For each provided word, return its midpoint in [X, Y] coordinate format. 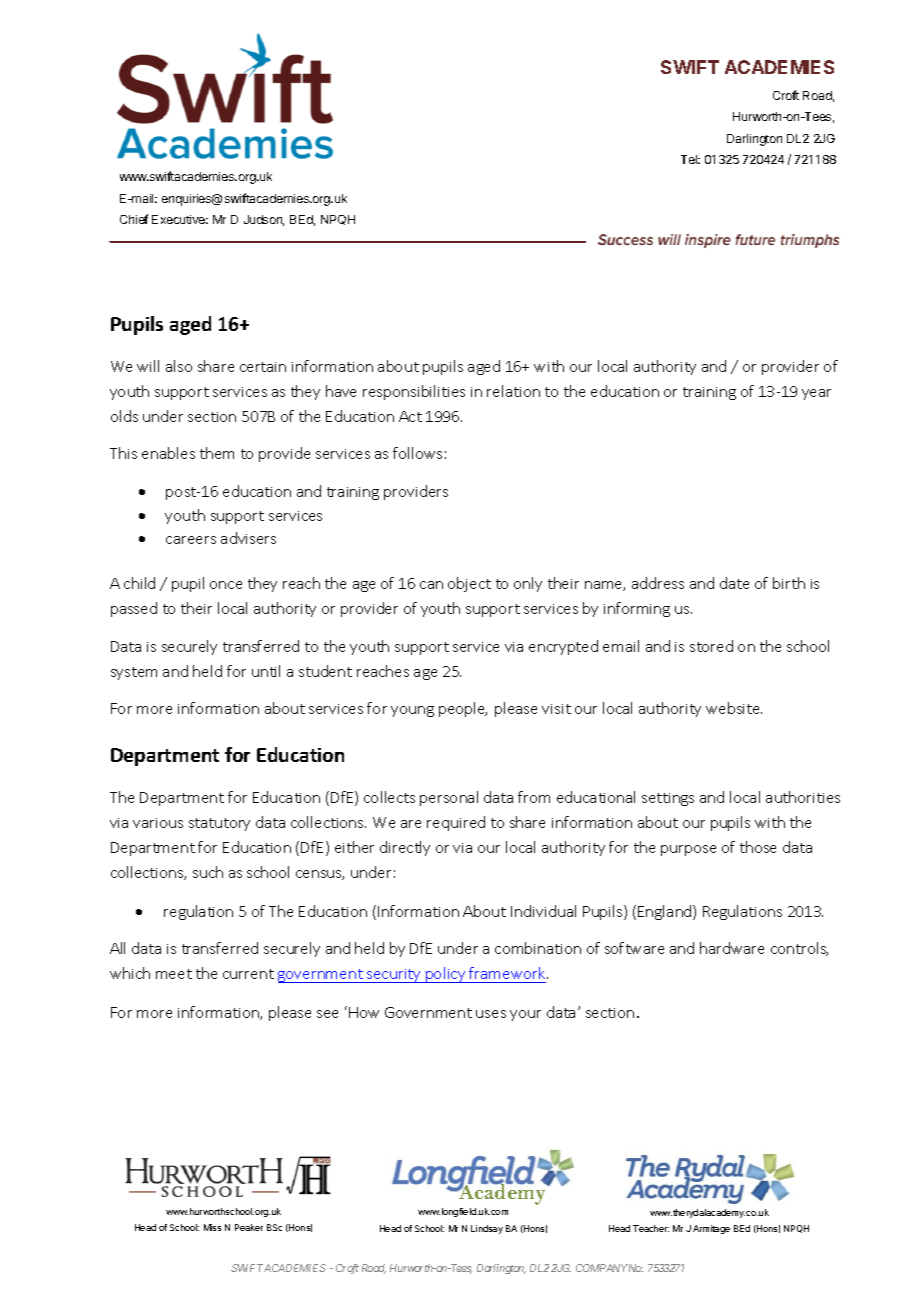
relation [513, 391]
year [816, 394]
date [734, 583]
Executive [180, 219]
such [208, 872]
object [469, 584]
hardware [732, 948]
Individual [543, 911]
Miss [212, 1227]
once [226, 585]
